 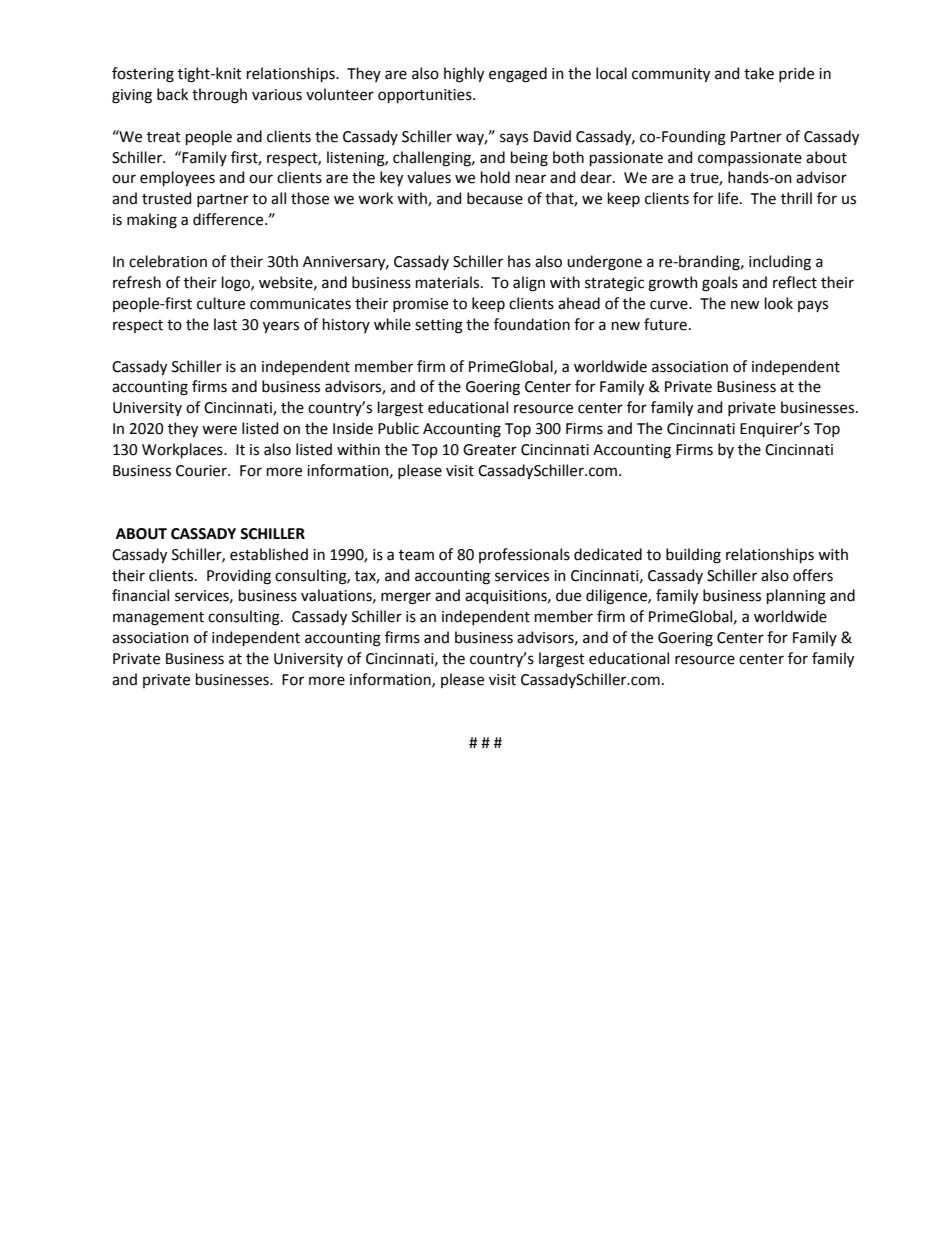 I want to click on Greater, so click(x=490, y=450).
